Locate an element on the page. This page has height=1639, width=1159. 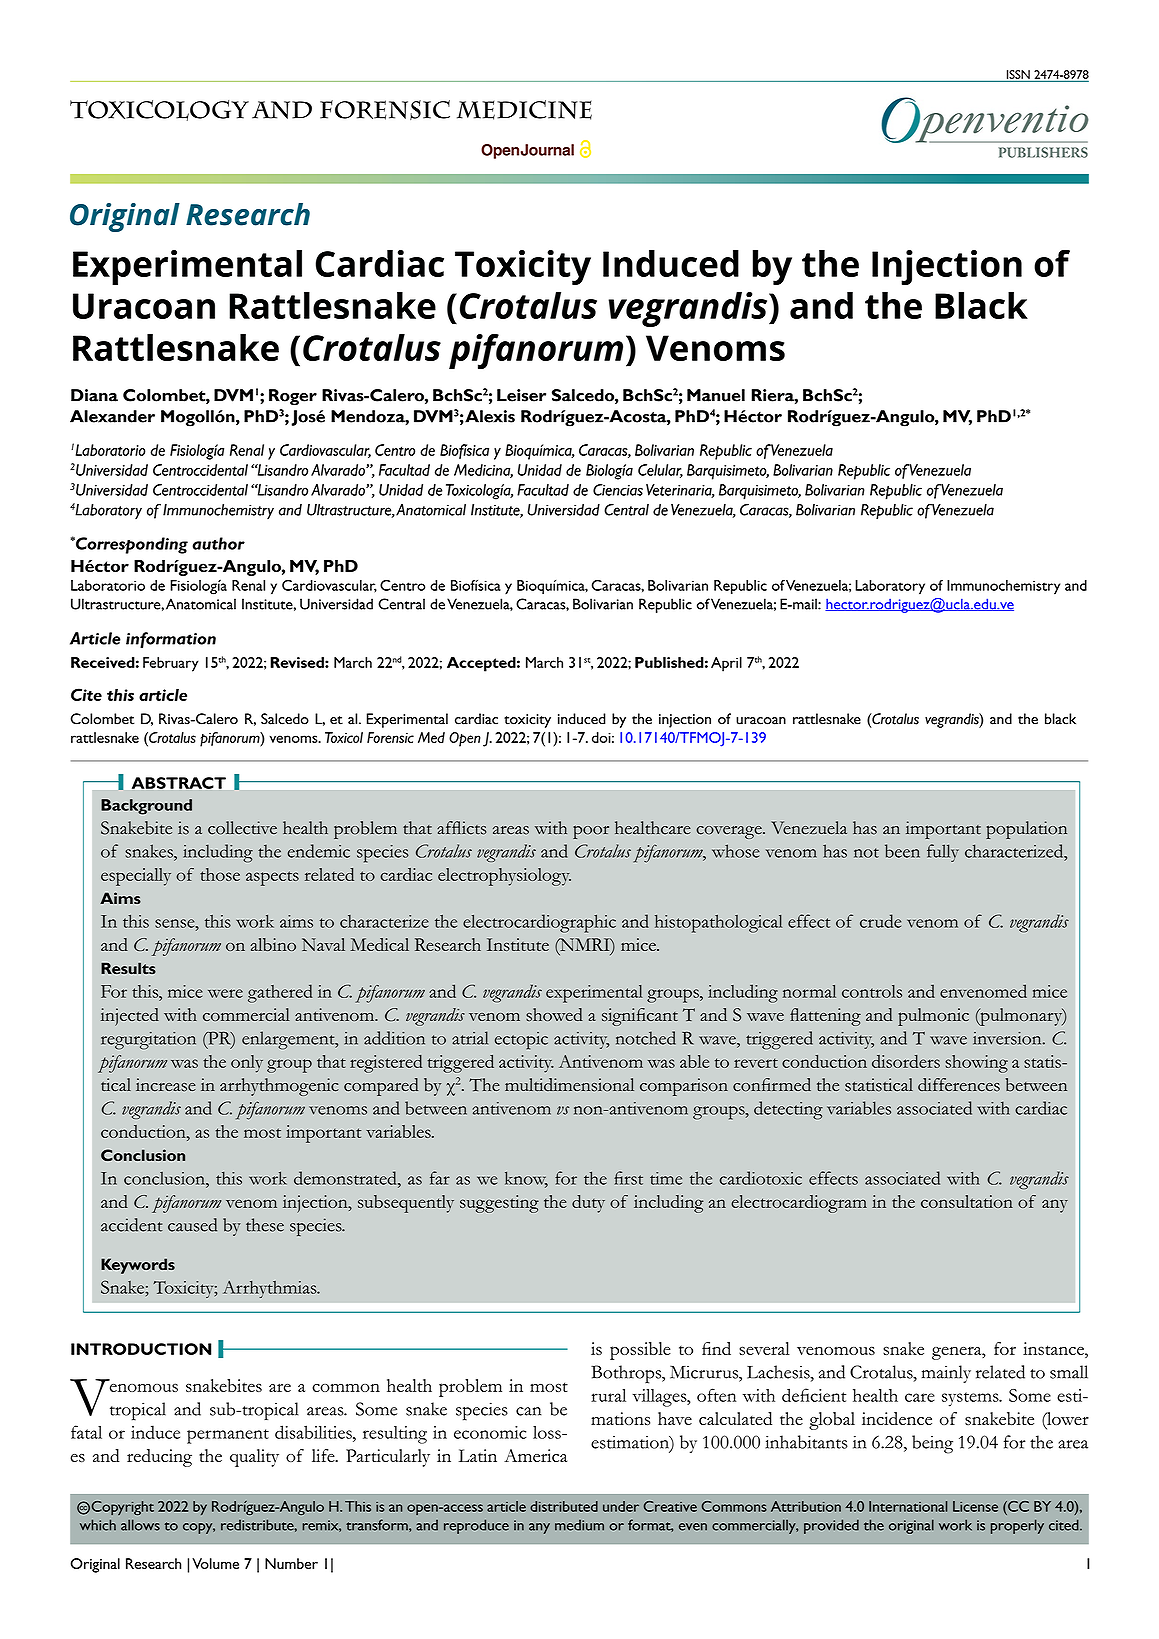
duty is located at coordinates (588, 1204).
